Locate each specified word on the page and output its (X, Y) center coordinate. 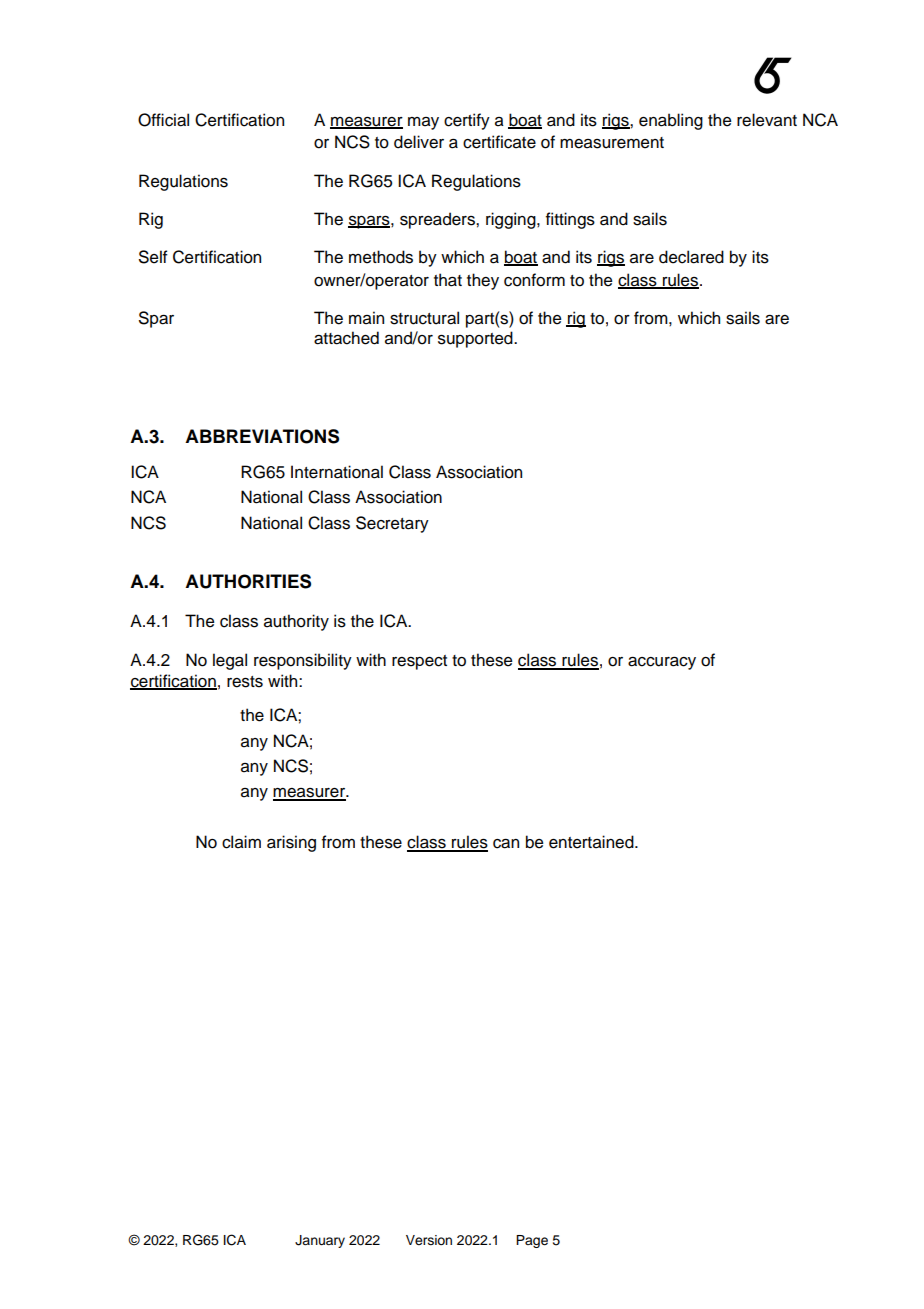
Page (532, 1241)
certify (467, 121)
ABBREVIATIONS (262, 436)
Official (163, 120)
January (320, 1241)
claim (241, 842)
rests (245, 682)
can (506, 844)
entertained (592, 842)
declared (691, 257)
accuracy (662, 663)
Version (429, 1240)
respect (419, 662)
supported (476, 339)
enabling (671, 121)
